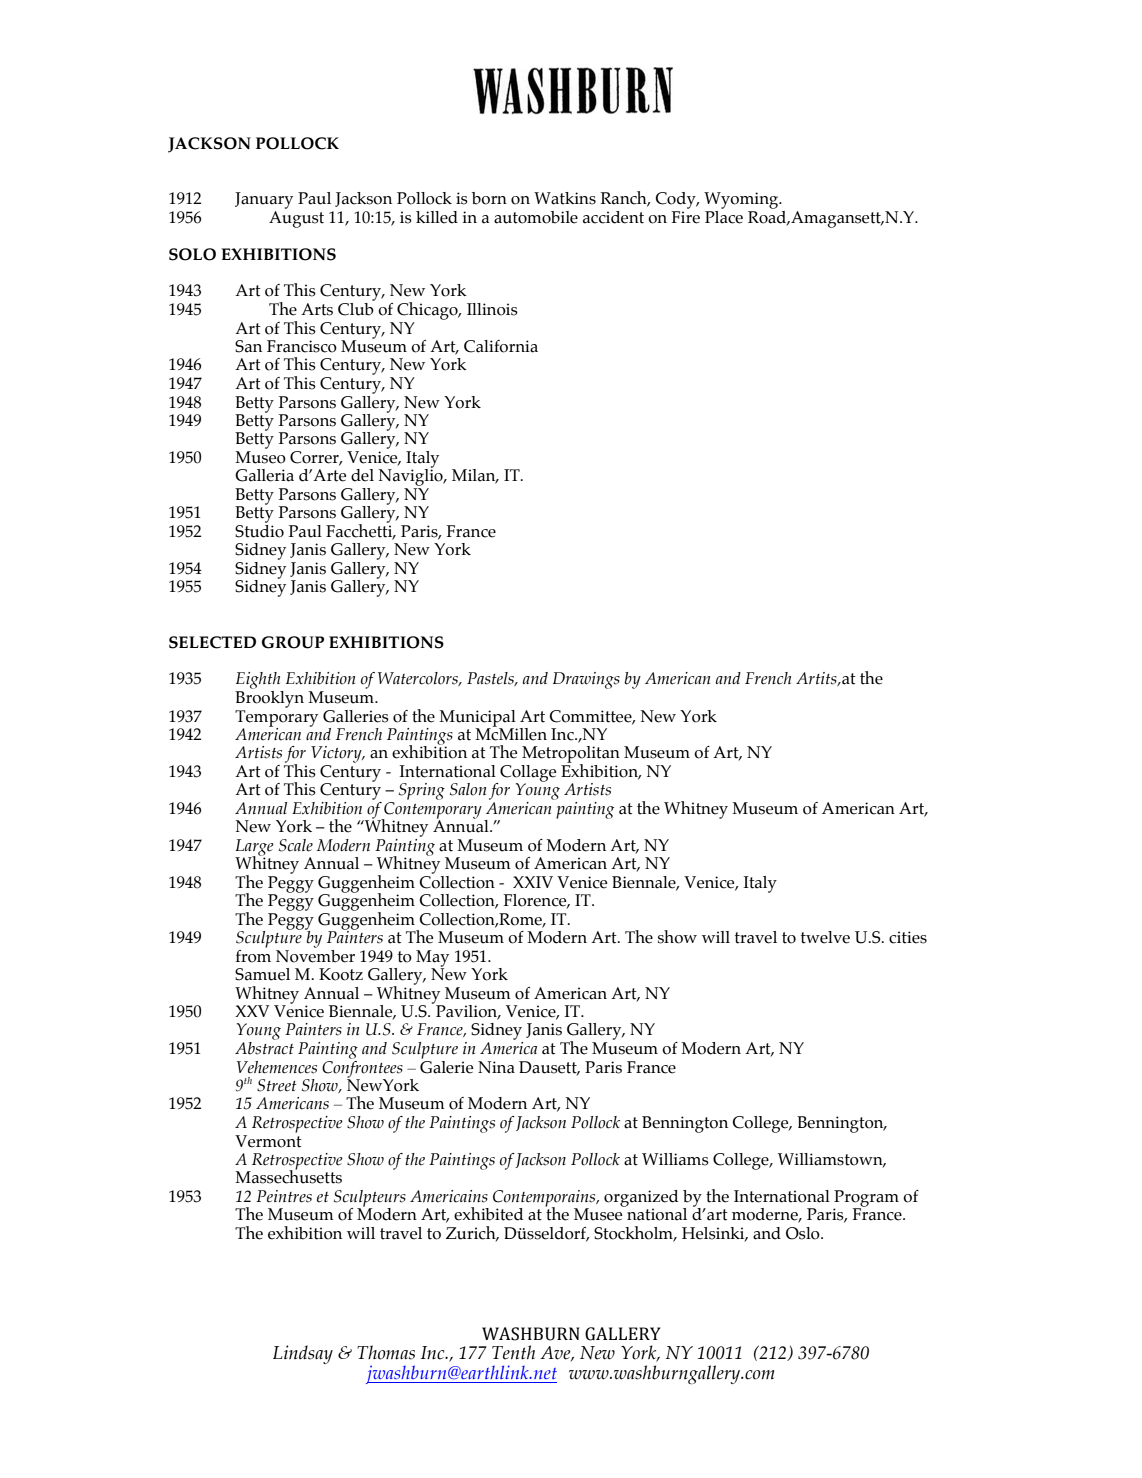  I want to click on Collage, so click(527, 774).
